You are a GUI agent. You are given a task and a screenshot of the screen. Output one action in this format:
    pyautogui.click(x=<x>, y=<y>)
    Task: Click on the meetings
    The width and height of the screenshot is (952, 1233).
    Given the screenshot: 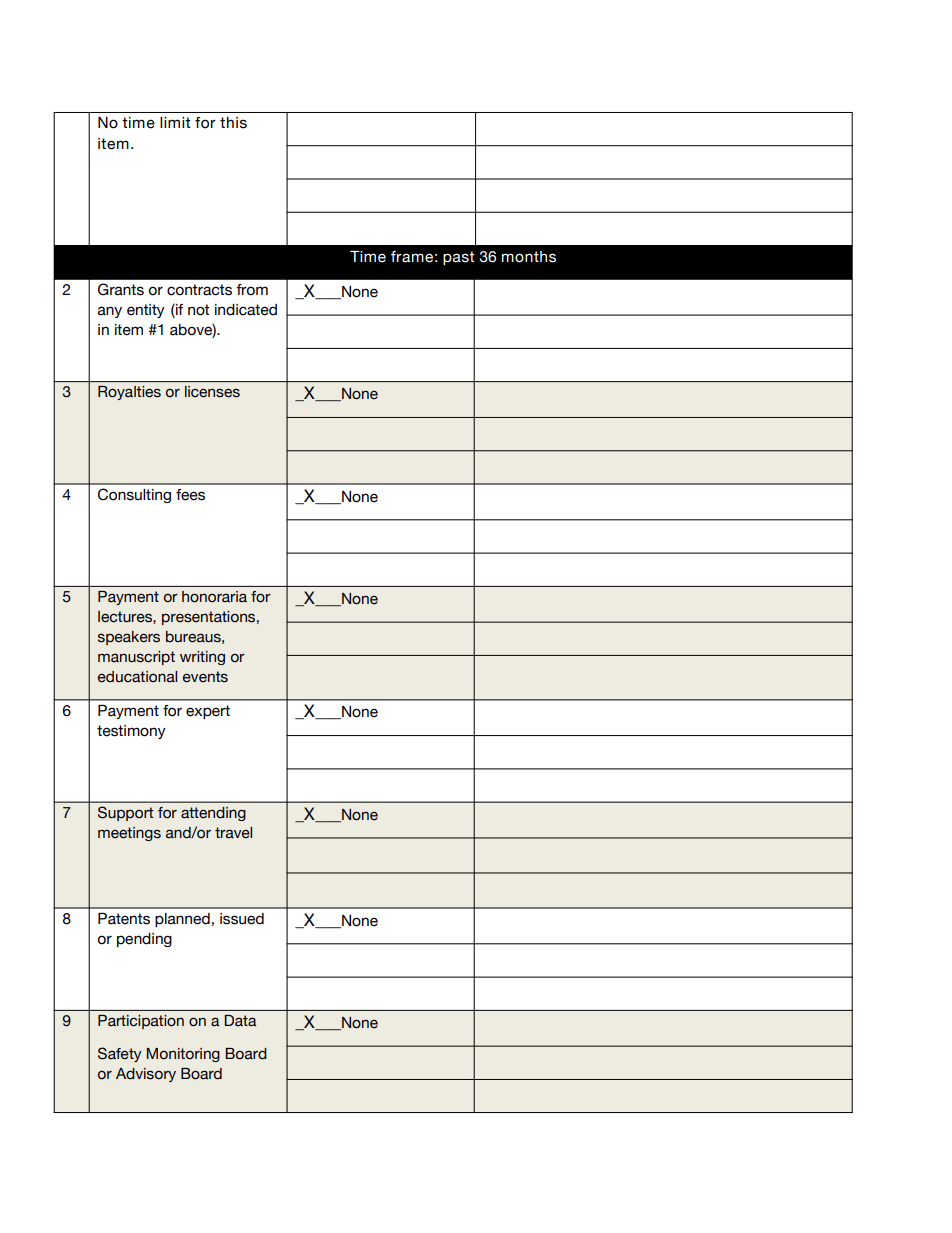 What is the action you would take?
    pyautogui.click(x=129, y=834)
